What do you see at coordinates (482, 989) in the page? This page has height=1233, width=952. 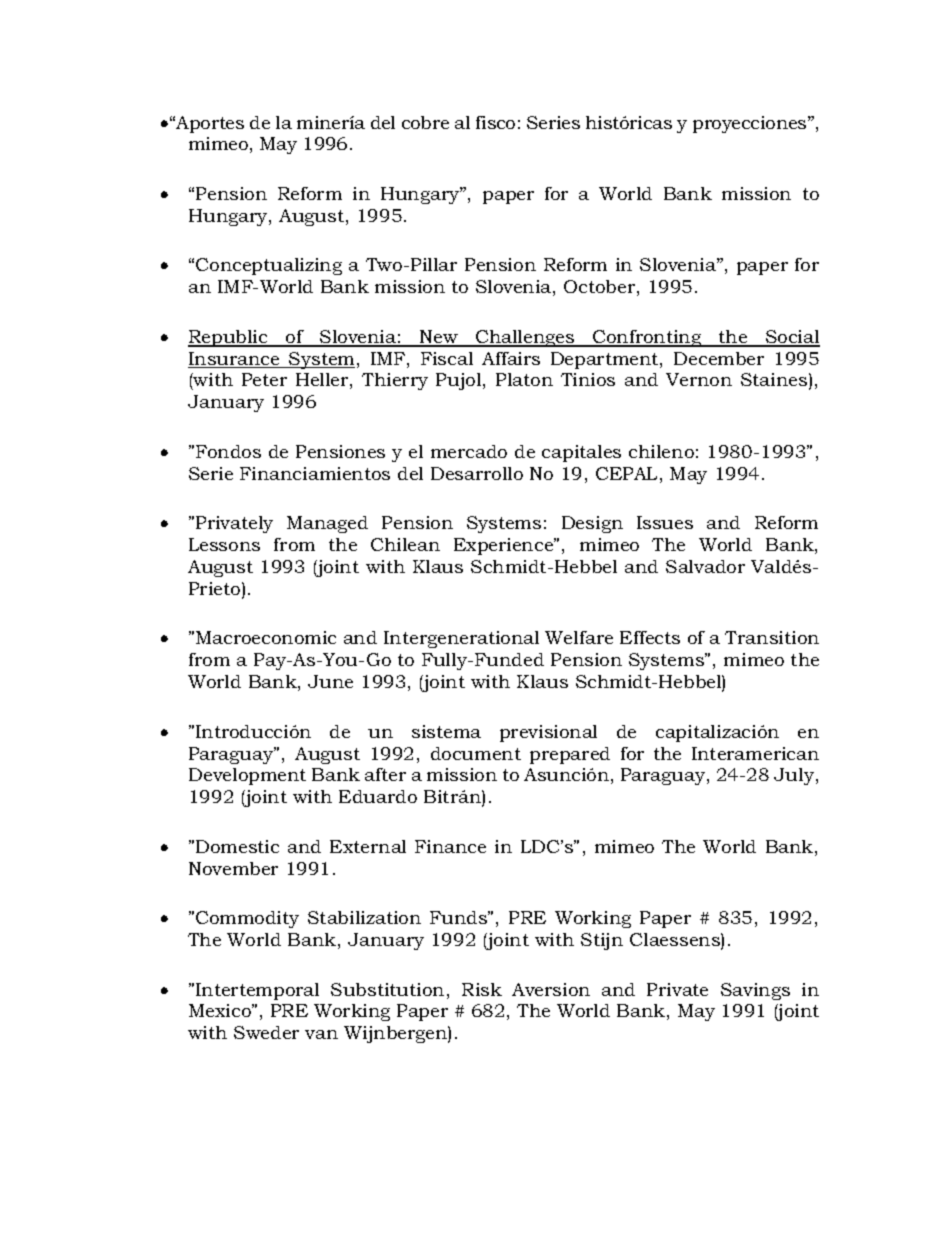 I see `Risk` at bounding box center [482, 989].
